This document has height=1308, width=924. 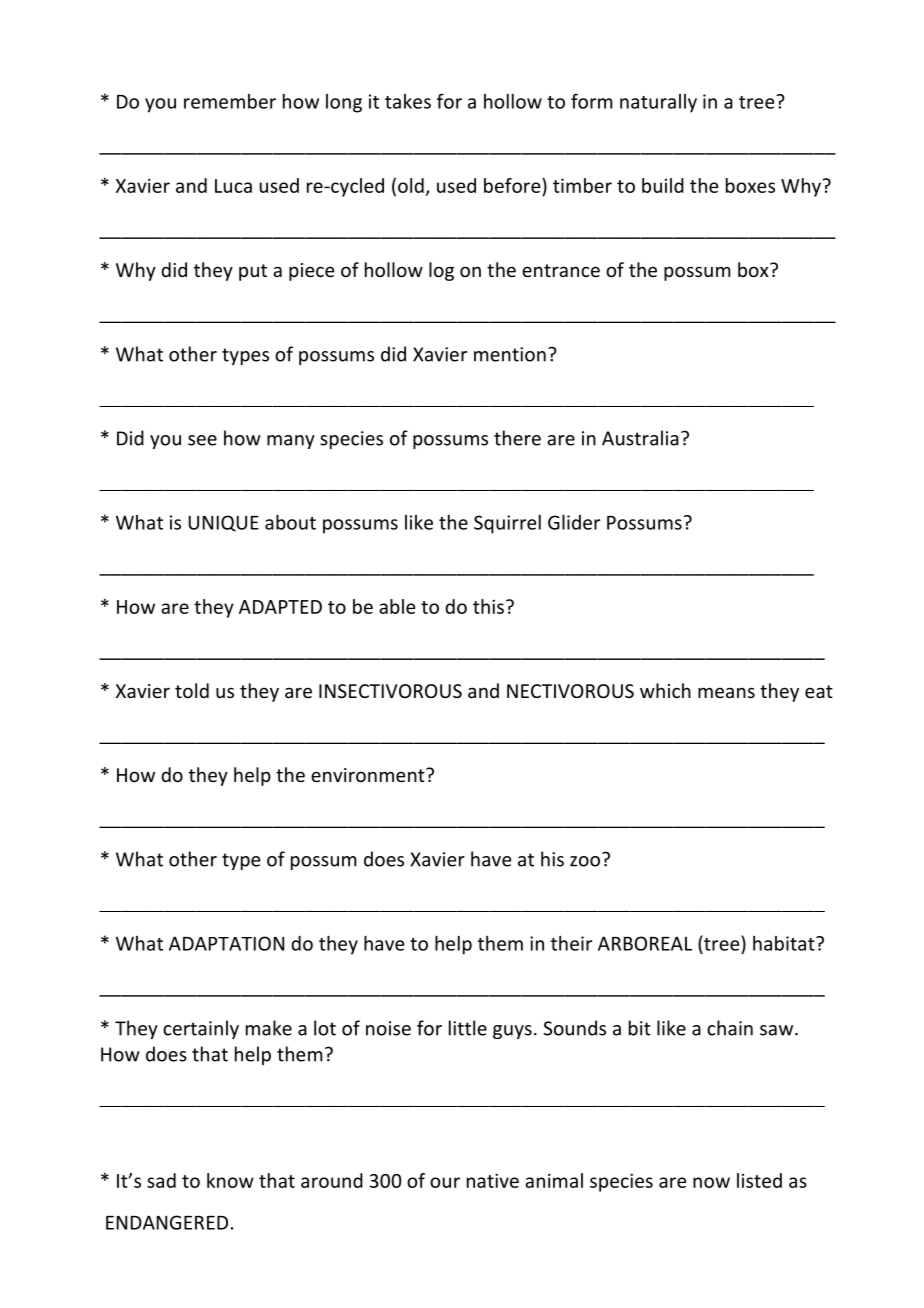 I want to click on this, so click(x=488, y=606).
